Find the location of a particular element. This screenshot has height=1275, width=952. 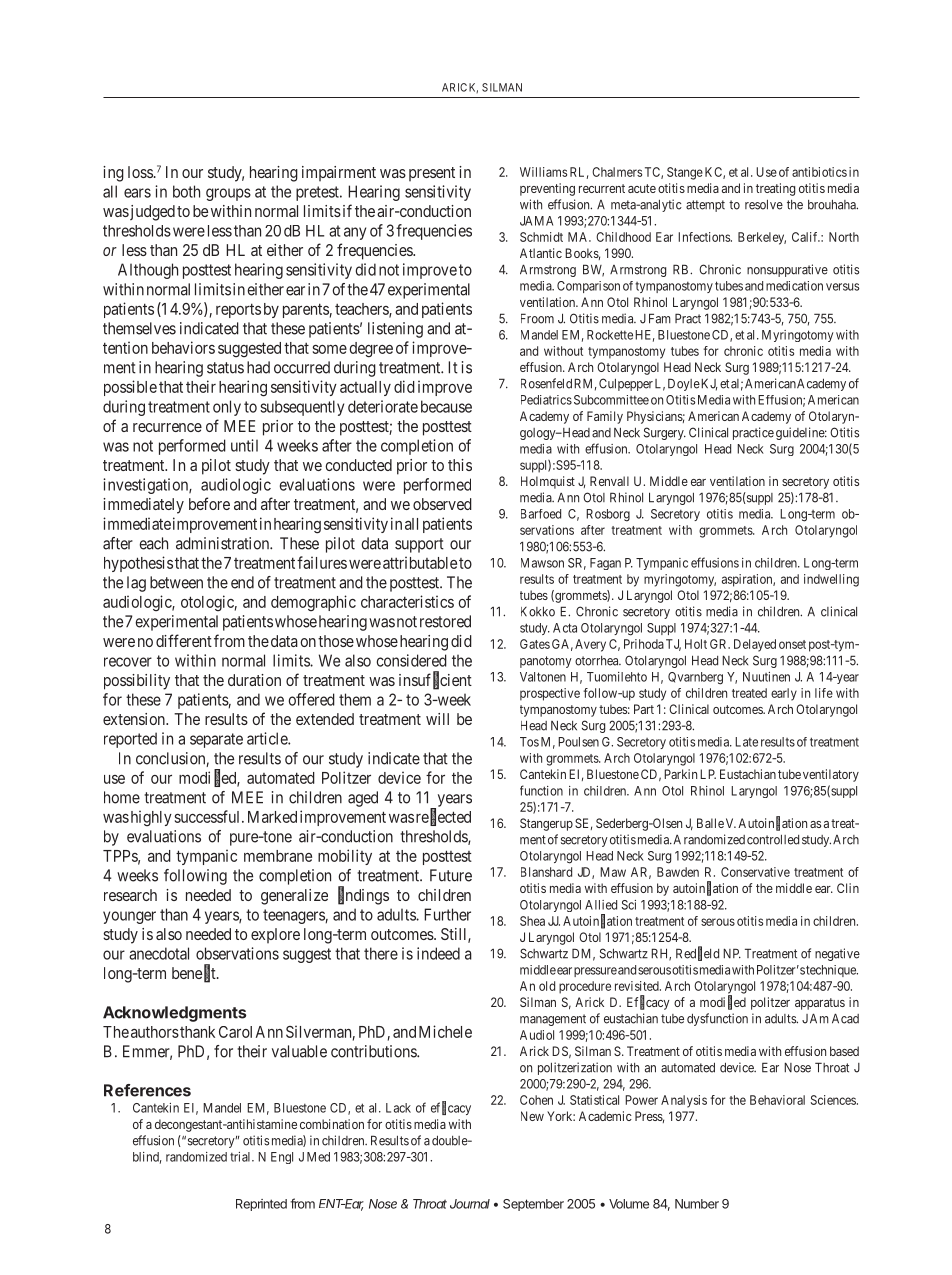

between is located at coordinates (176, 582).
